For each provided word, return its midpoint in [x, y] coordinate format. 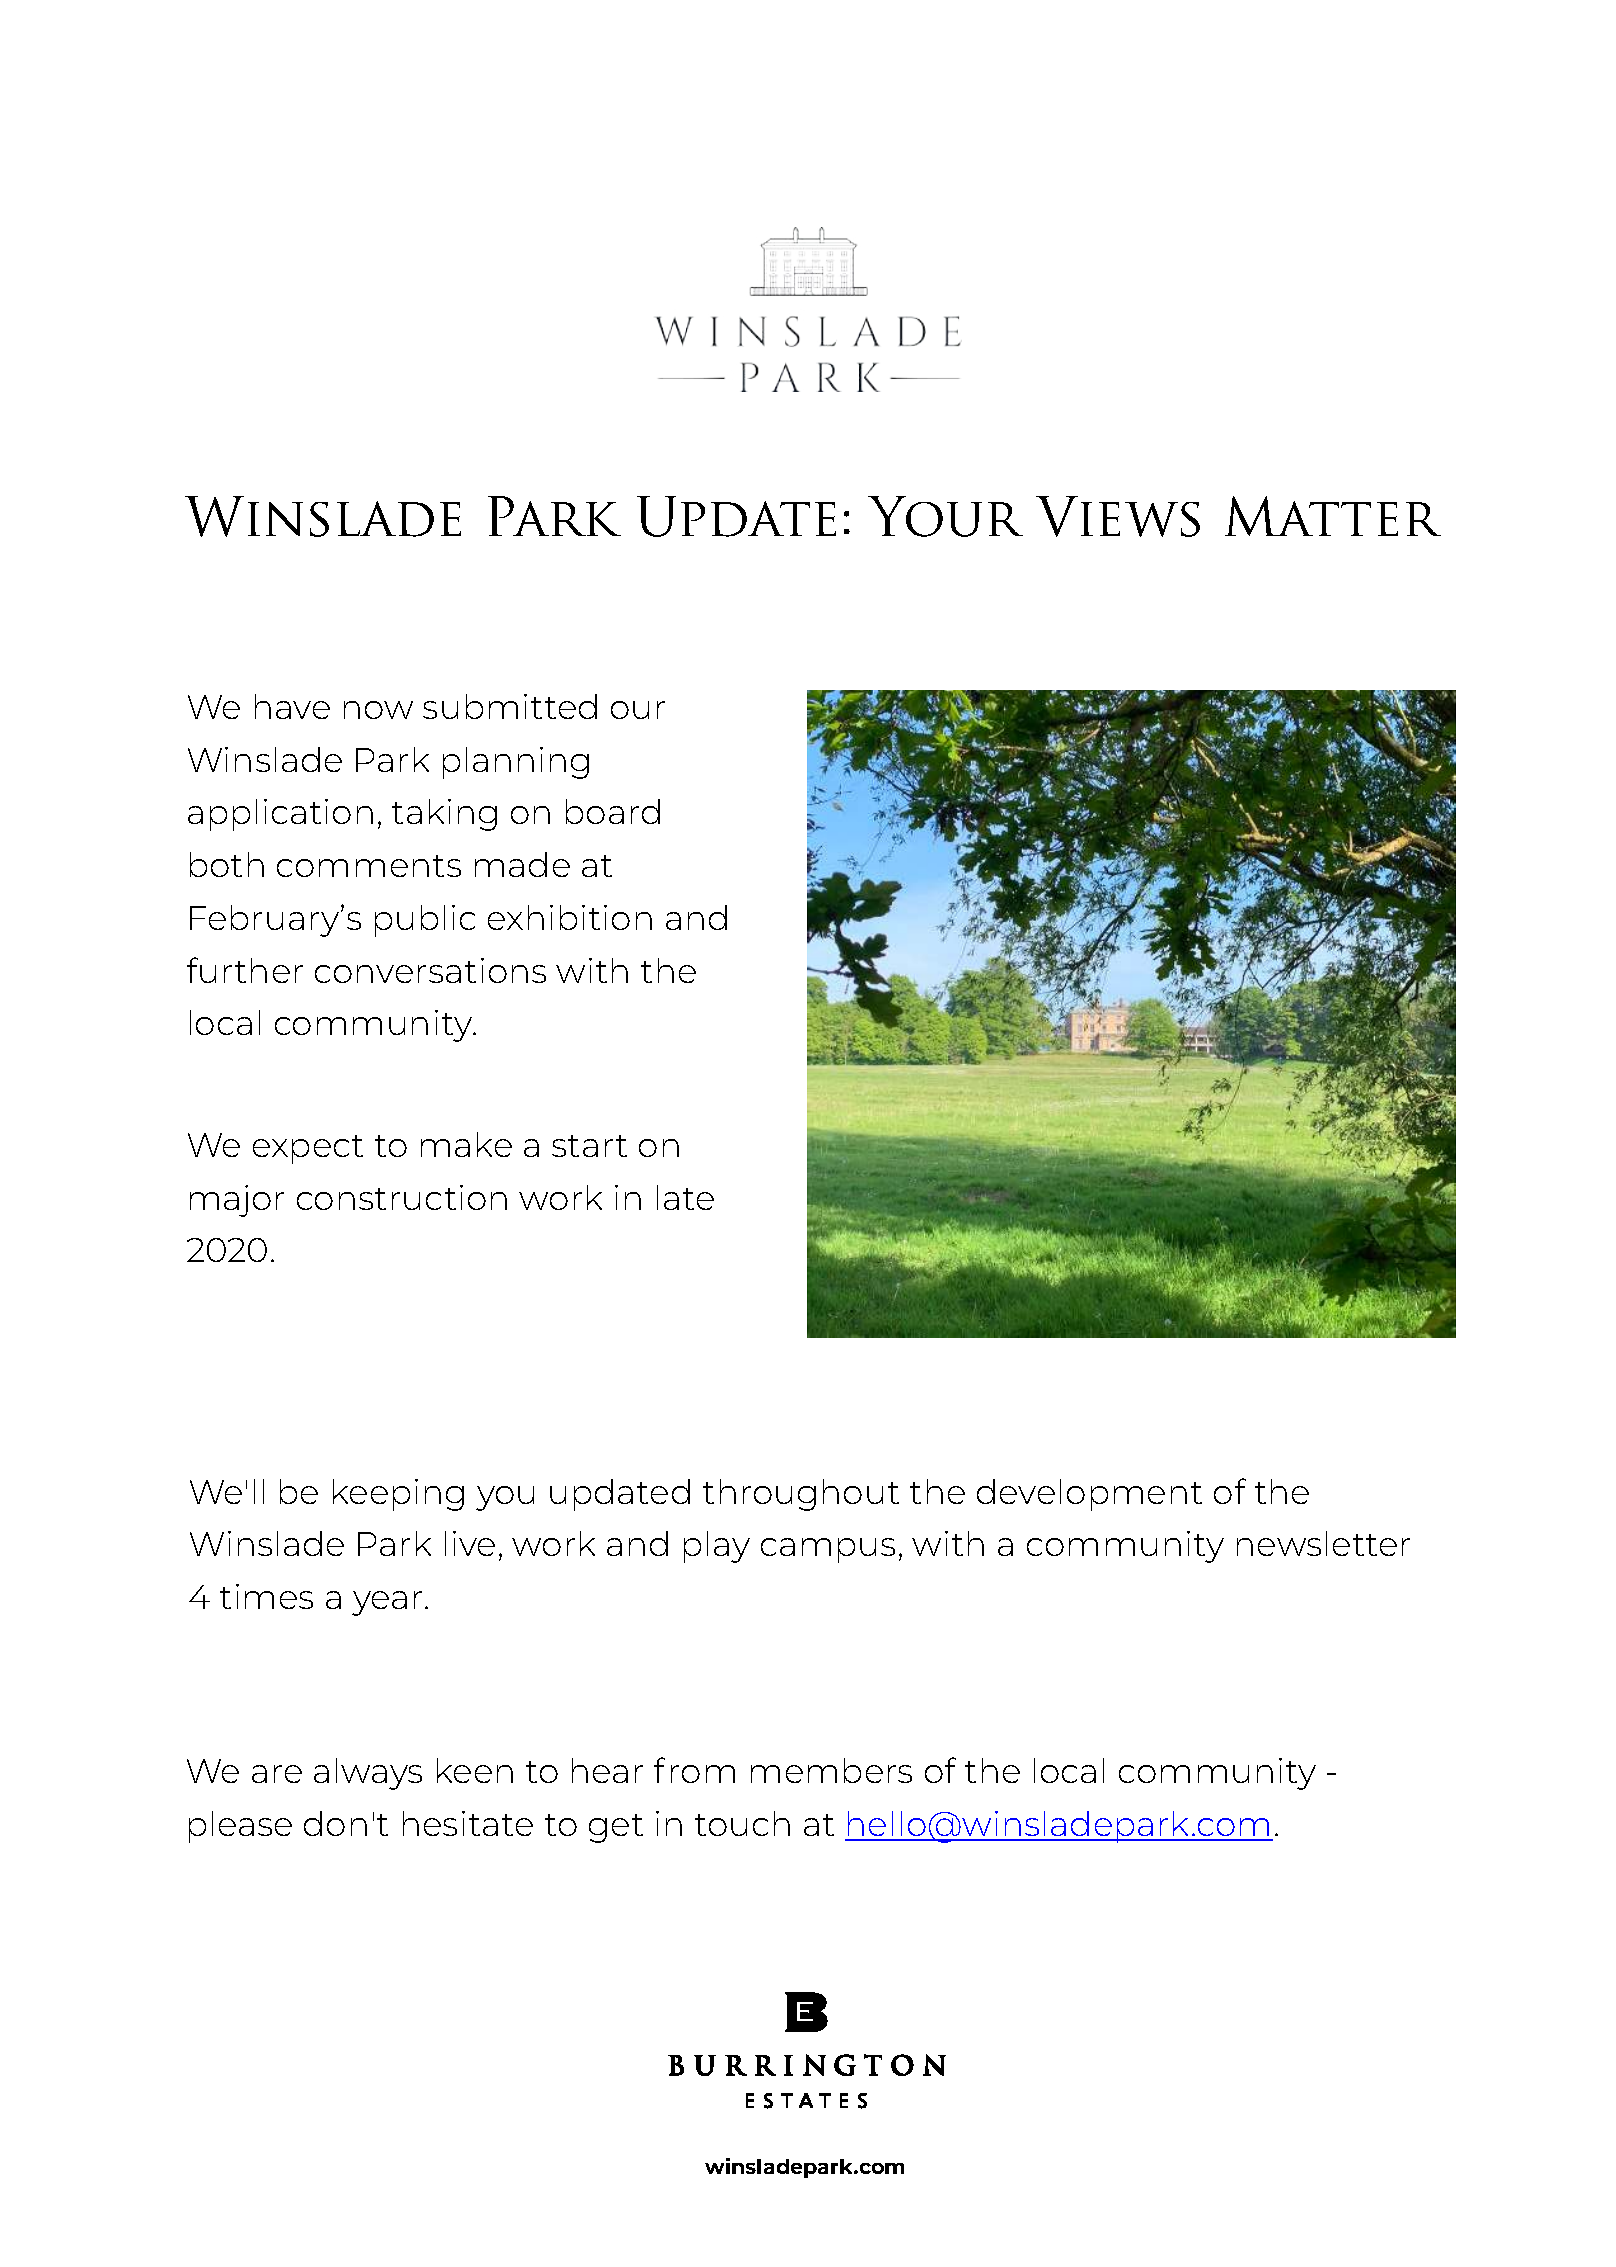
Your [945, 516]
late [685, 1197]
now [378, 710]
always [368, 1774]
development [1089, 1495]
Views [1118, 516]
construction [402, 1197]
